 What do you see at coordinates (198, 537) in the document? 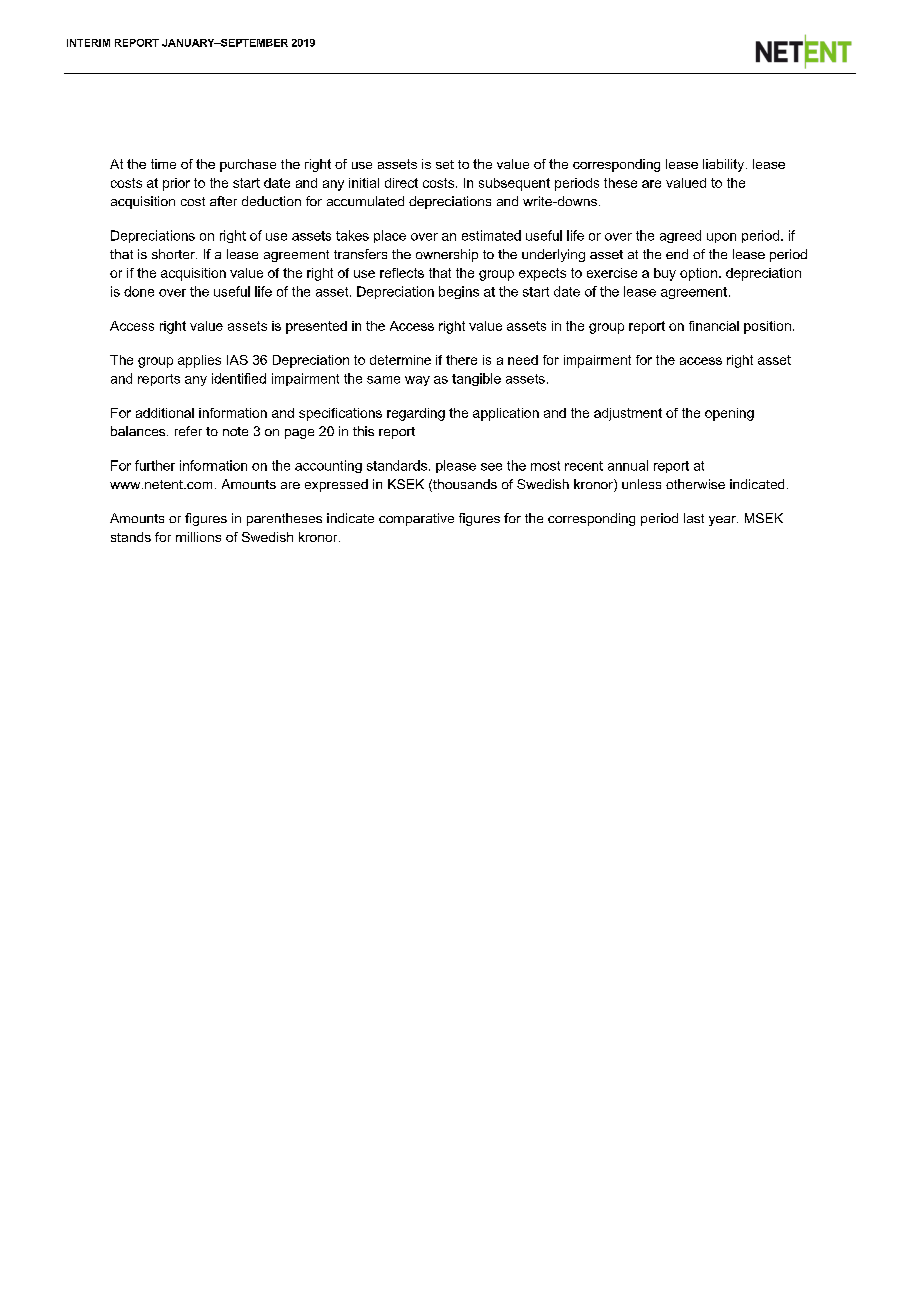
I see `millions` at bounding box center [198, 537].
